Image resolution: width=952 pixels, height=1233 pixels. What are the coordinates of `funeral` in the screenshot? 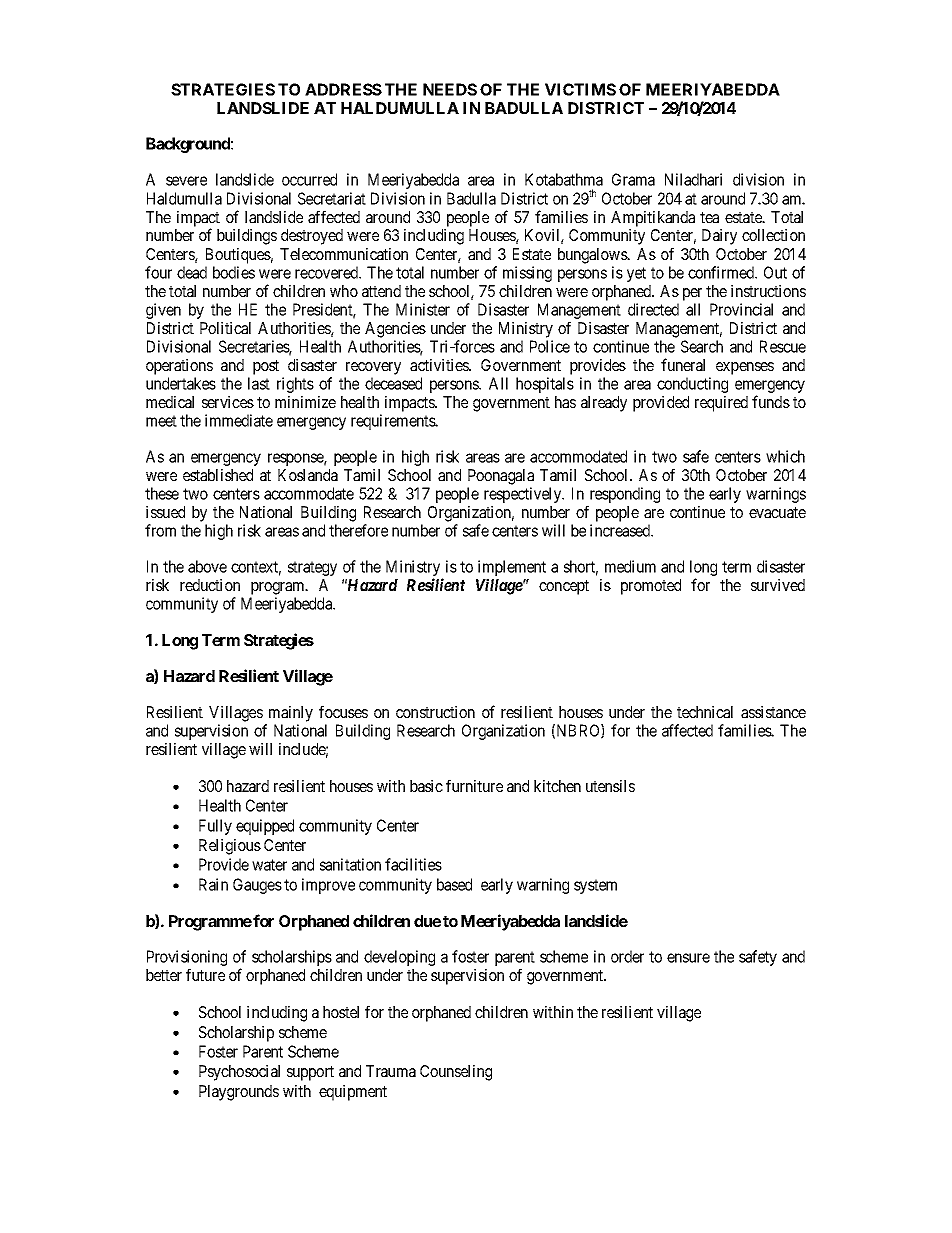 It's located at (683, 364).
